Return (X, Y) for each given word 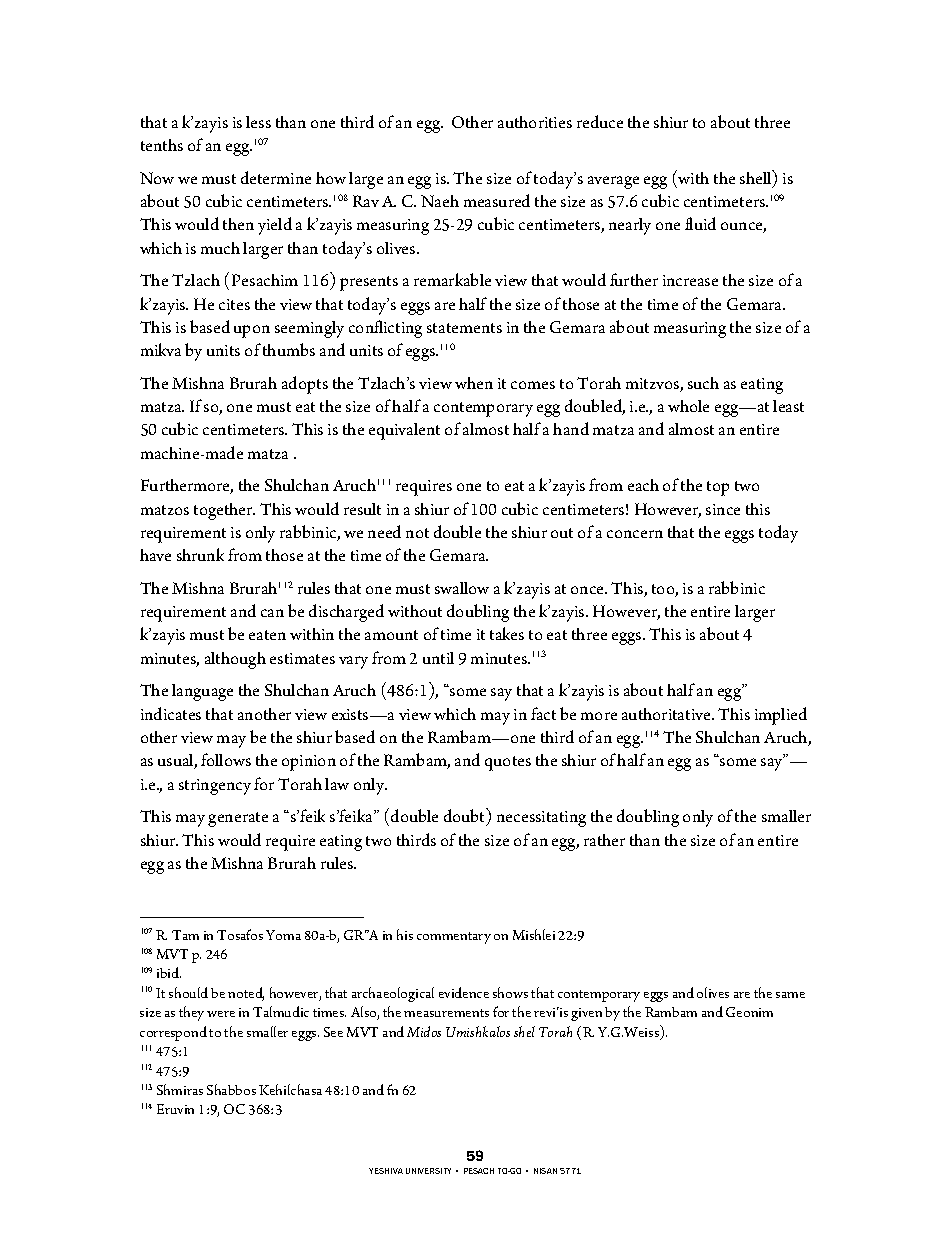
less (258, 122)
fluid (700, 223)
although (235, 660)
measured (497, 200)
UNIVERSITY (428, 1171)
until (438, 658)
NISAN (545, 1171)
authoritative (667, 714)
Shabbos (231, 1089)
